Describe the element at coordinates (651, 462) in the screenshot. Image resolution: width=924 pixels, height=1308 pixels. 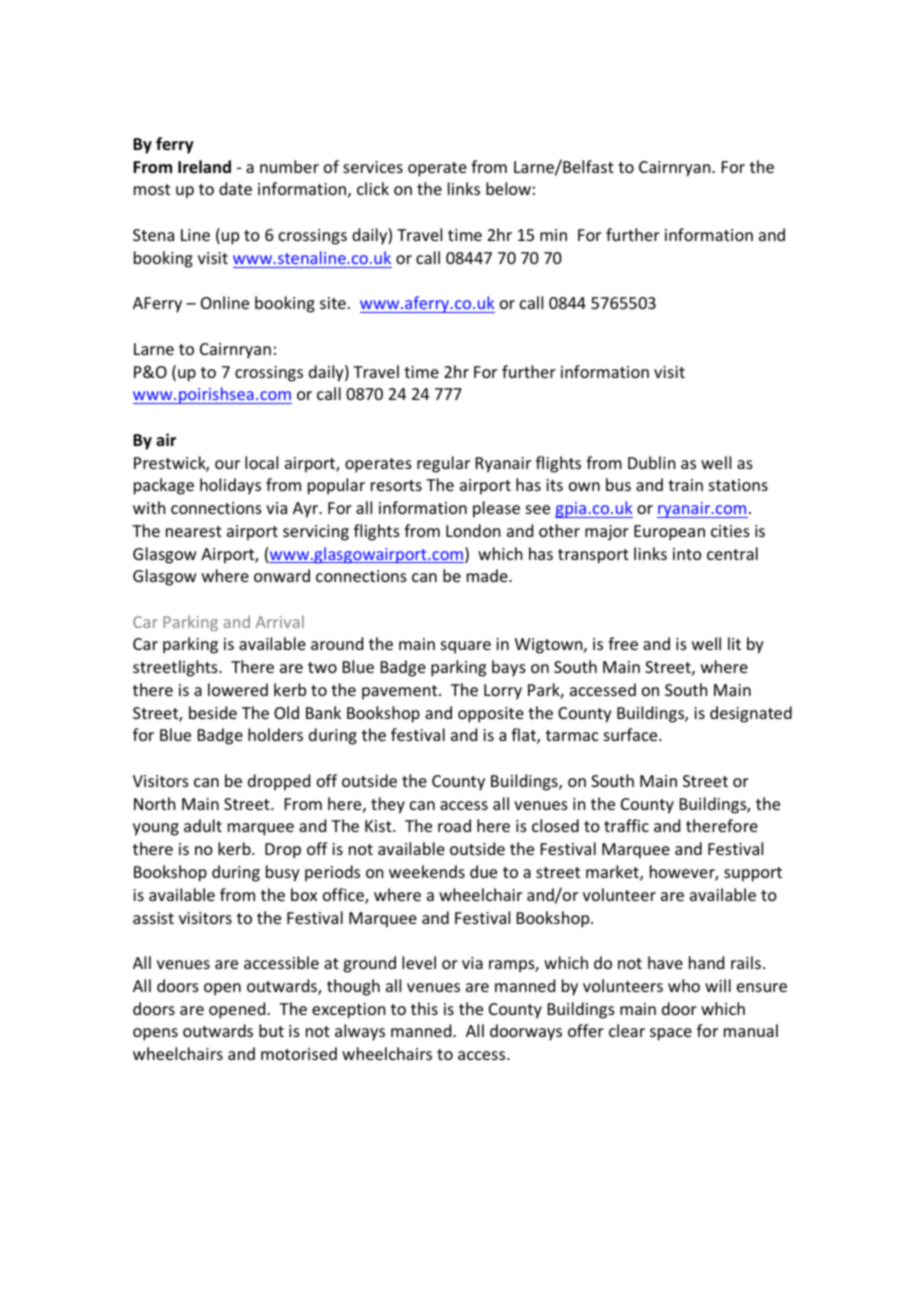
I see `Dublin` at that location.
